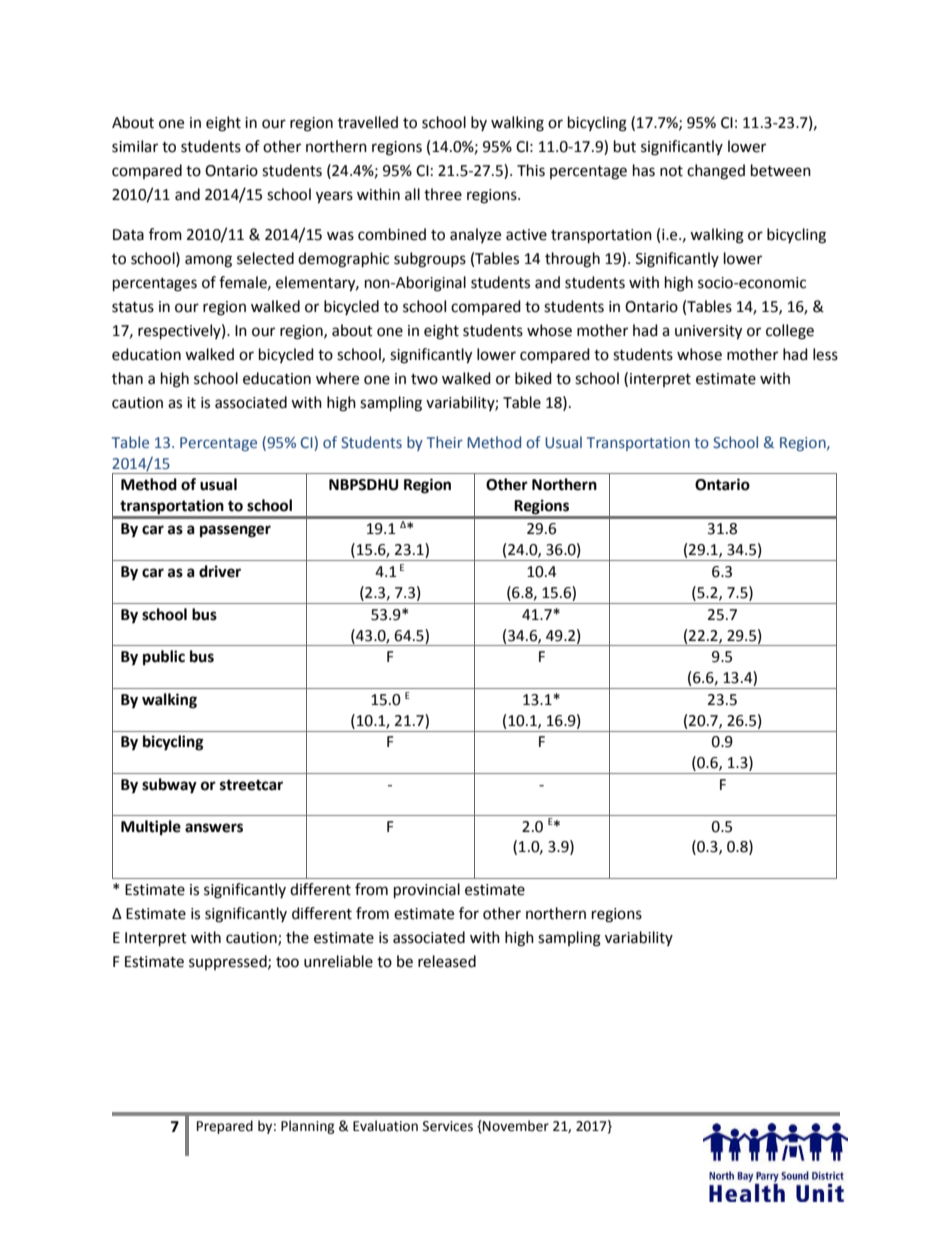 The height and width of the page is (1233, 952). What do you see at coordinates (229, 962) in the page?
I see `suppressed` at bounding box center [229, 962].
